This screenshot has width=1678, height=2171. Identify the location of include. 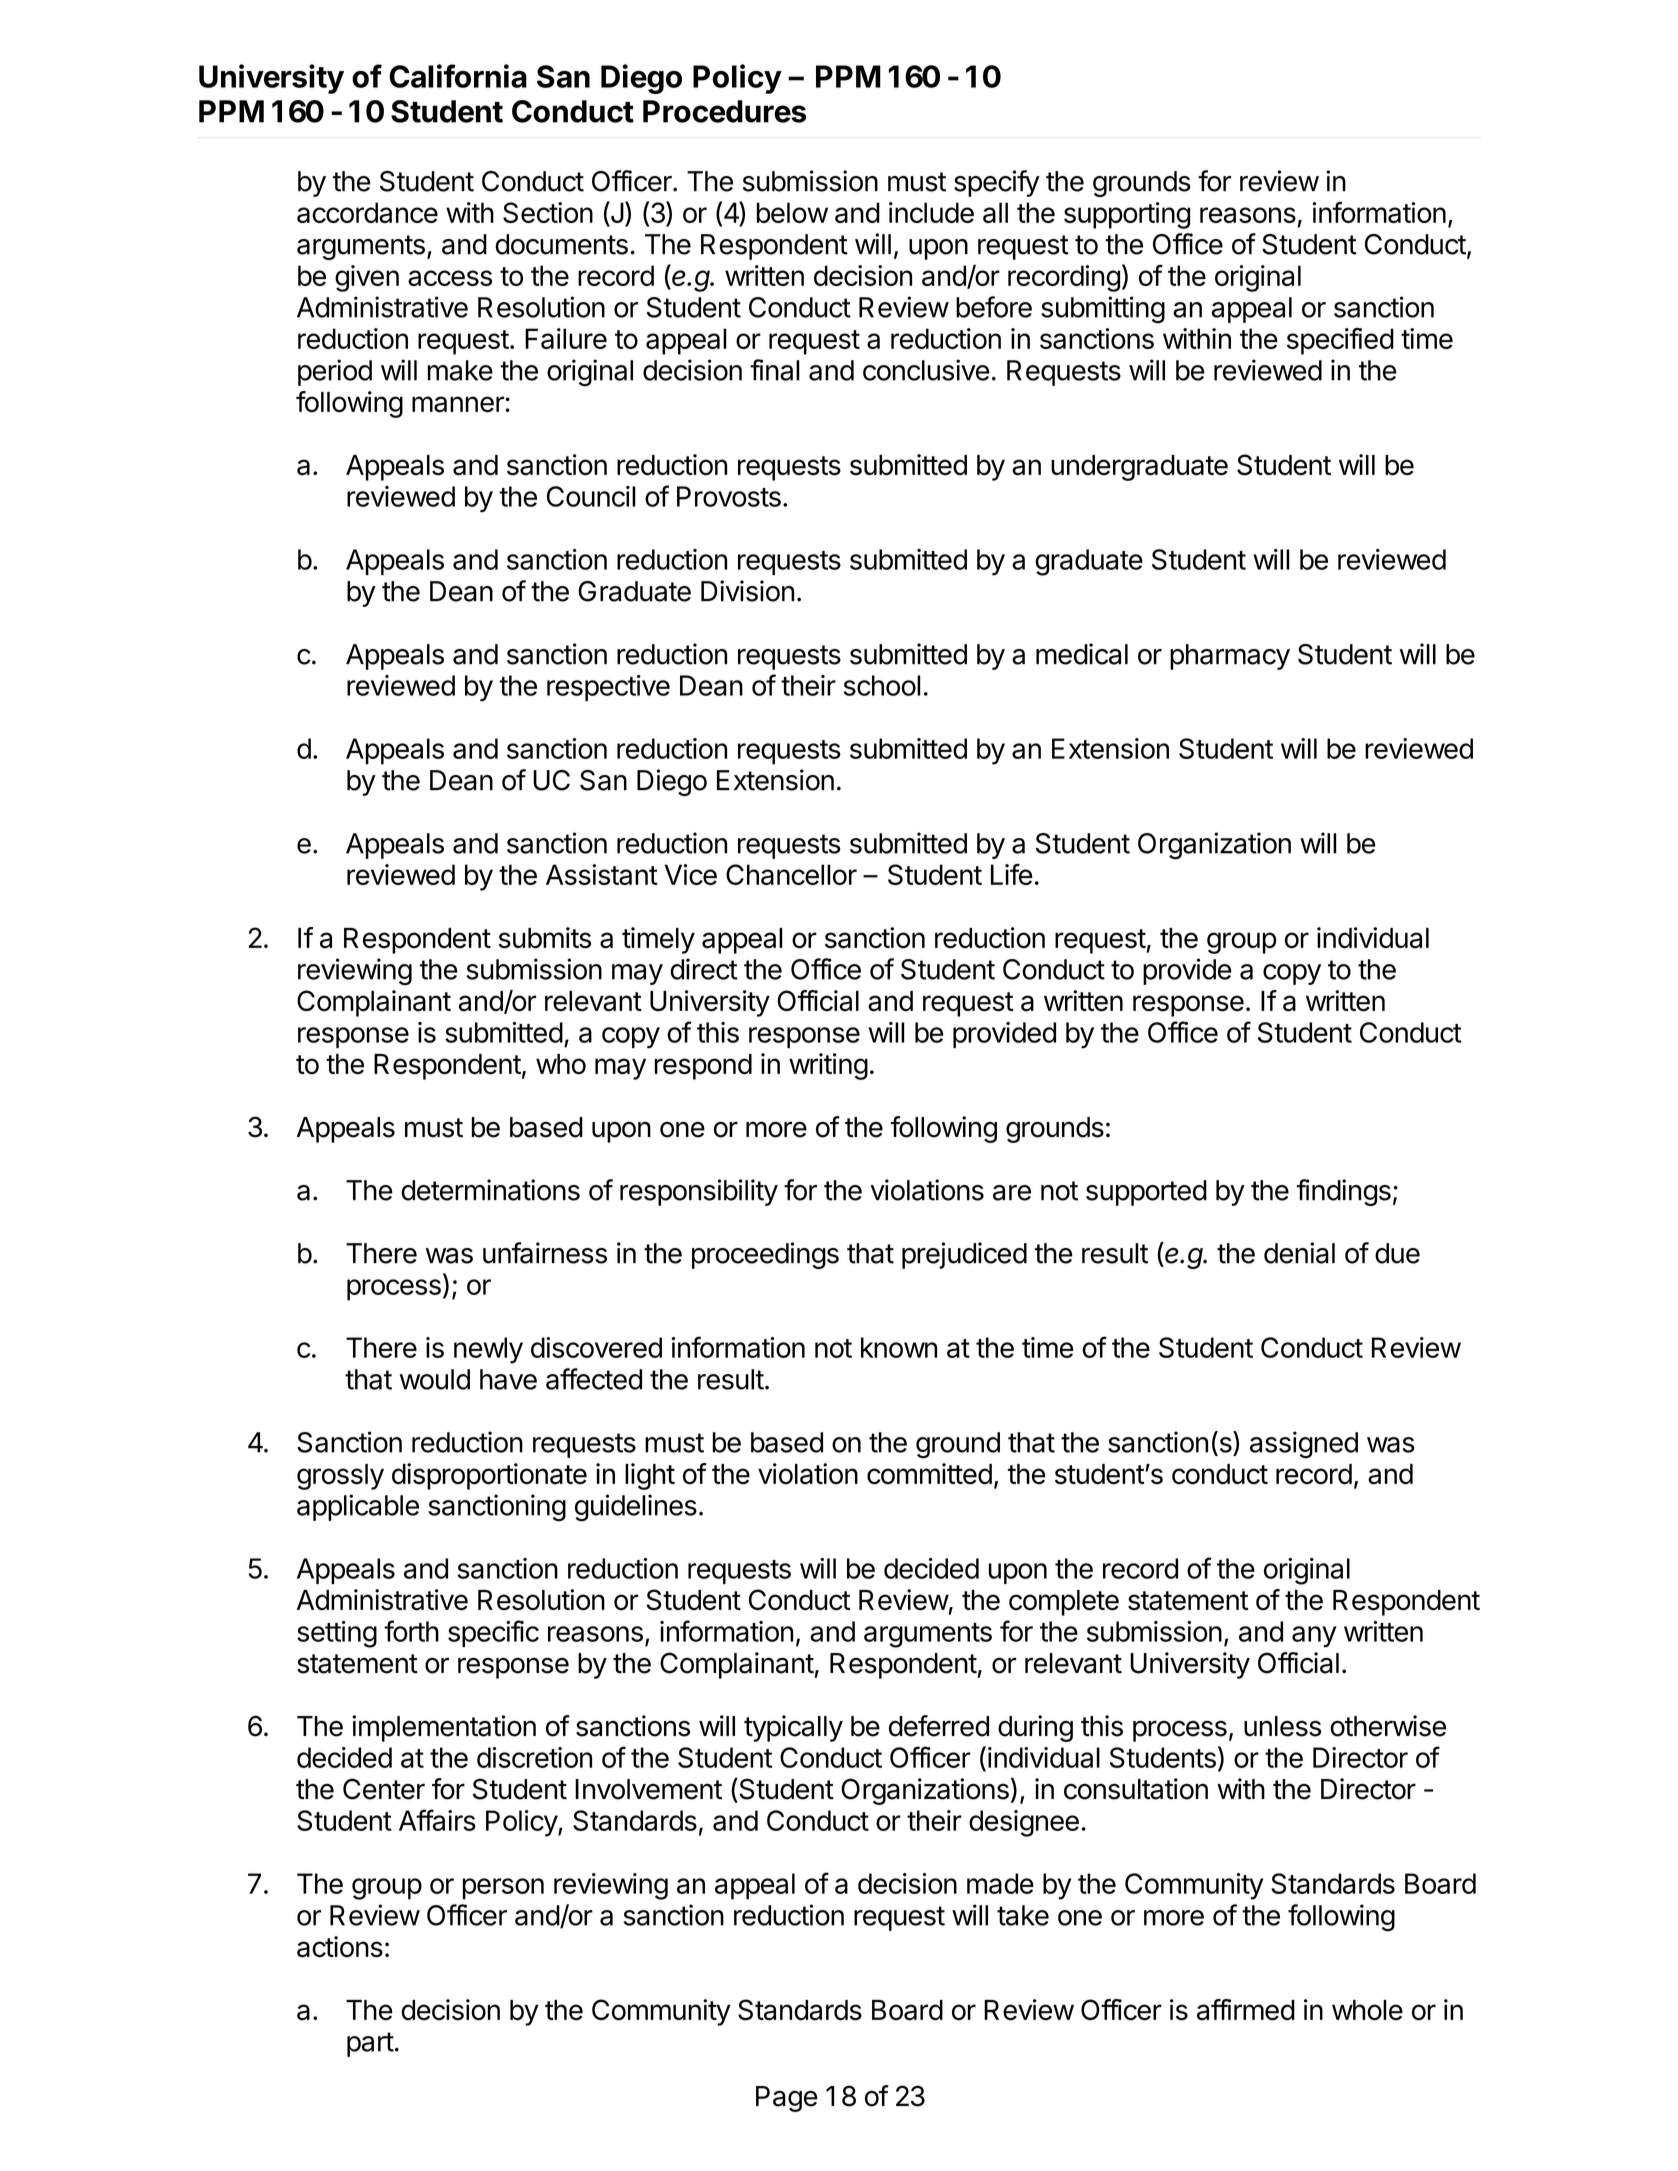
(931, 212).
